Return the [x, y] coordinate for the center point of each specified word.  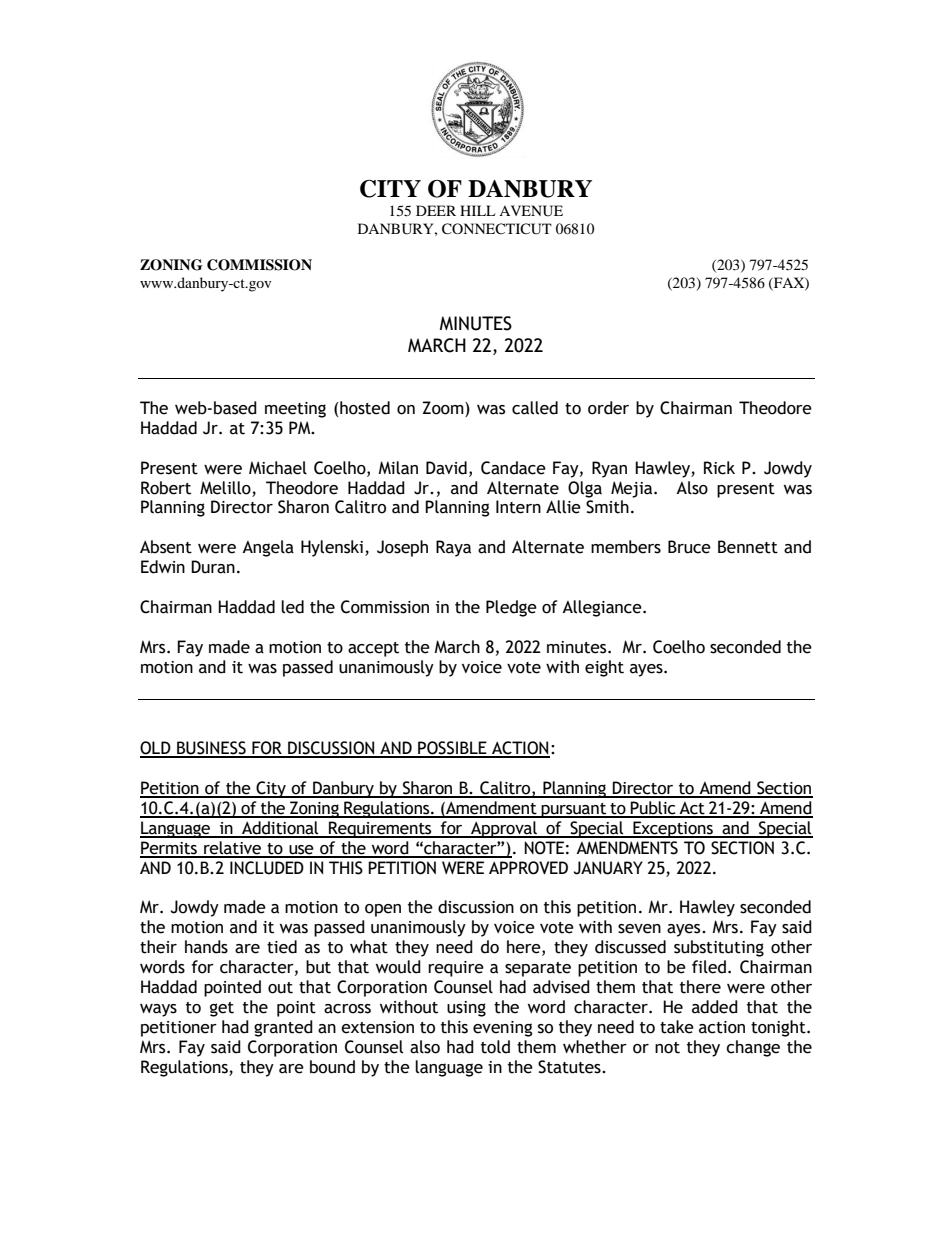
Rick [719, 468]
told [495, 1047]
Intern [518, 507]
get [222, 1009]
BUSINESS [211, 749]
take [677, 1027]
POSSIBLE [452, 749]
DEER [436, 210]
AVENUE [531, 211]
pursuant [574, 810]
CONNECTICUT [497, 229]
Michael [278, 468]
